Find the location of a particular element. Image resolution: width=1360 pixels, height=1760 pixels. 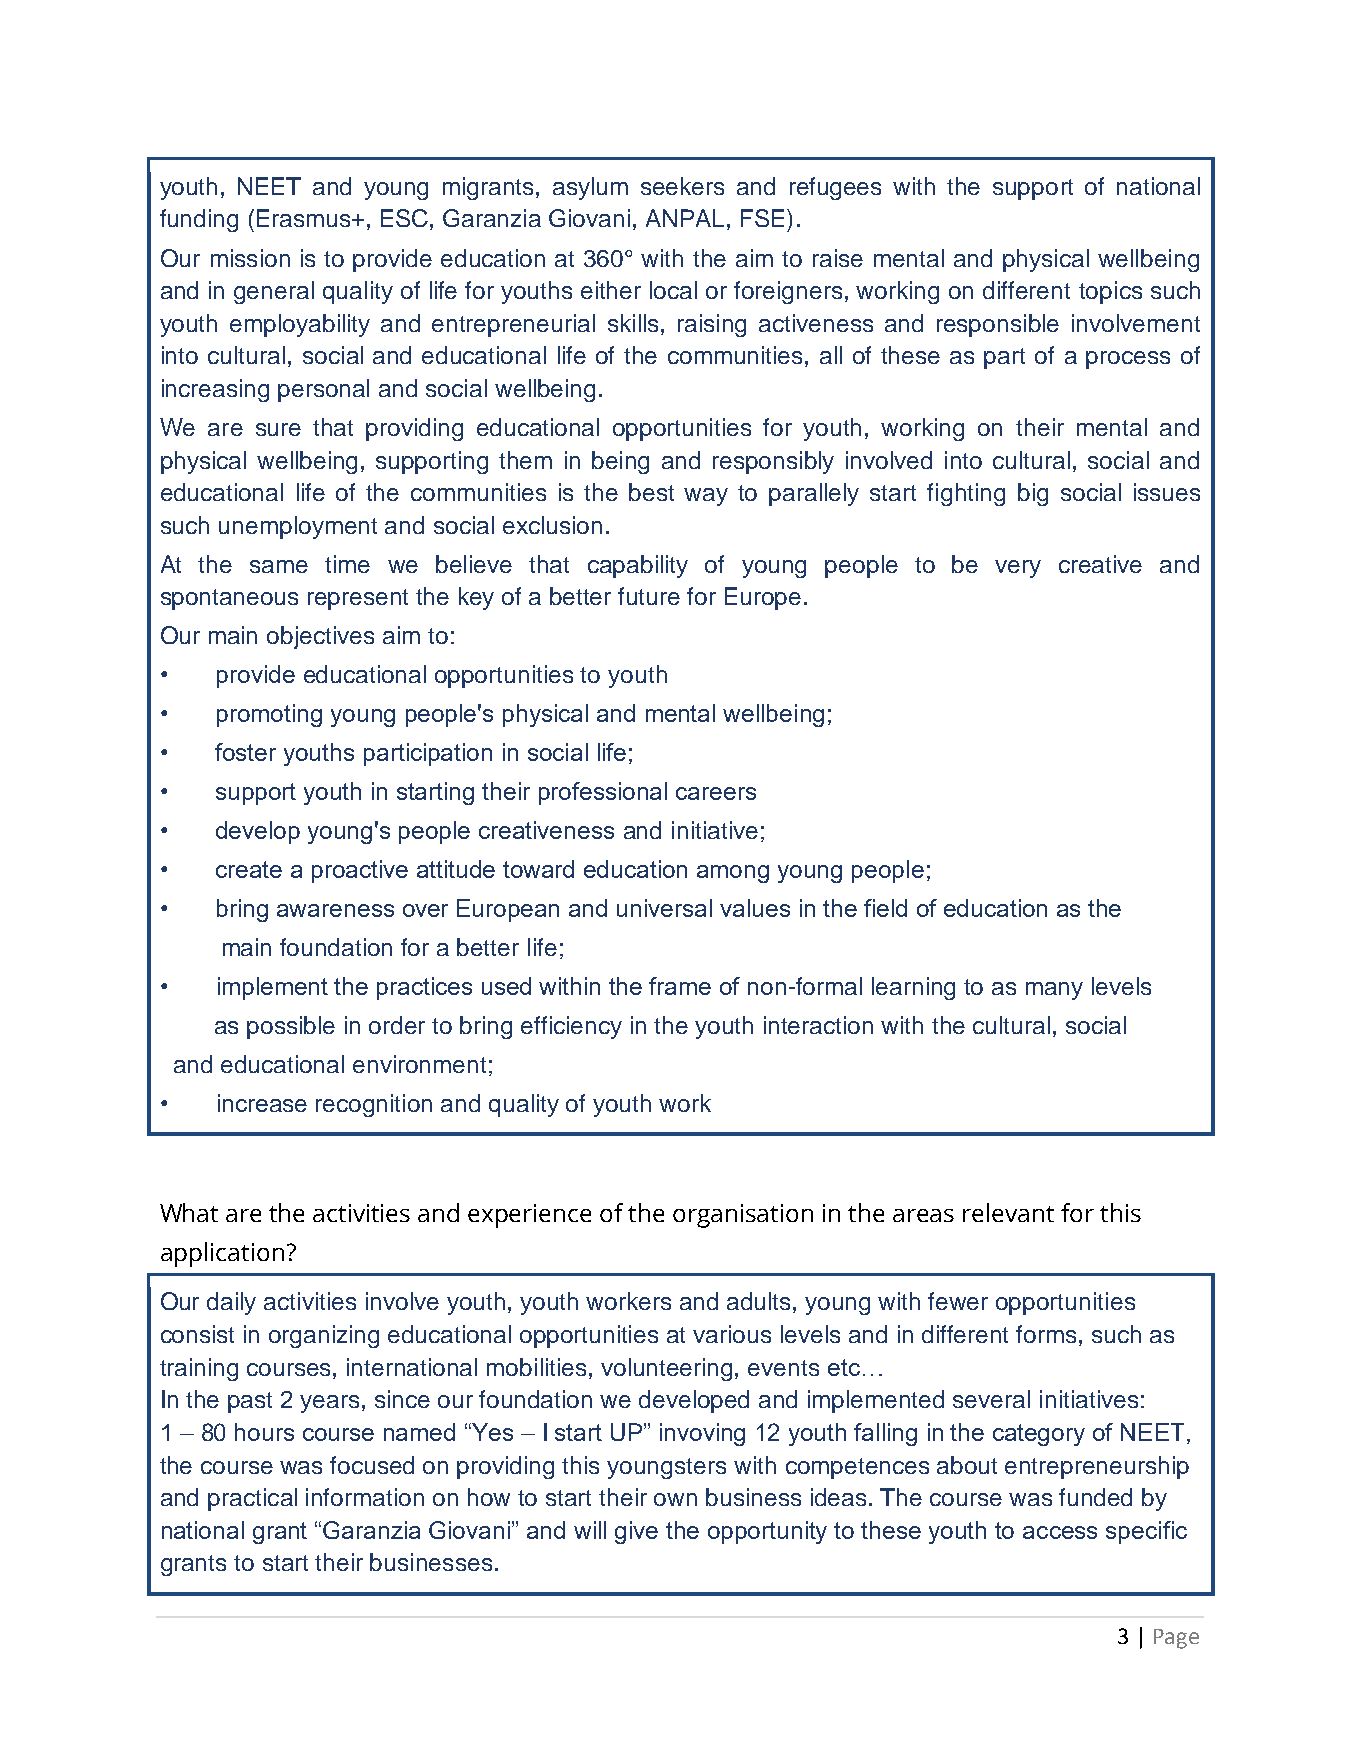

Erasmus is located at coordinates (305, 218).
